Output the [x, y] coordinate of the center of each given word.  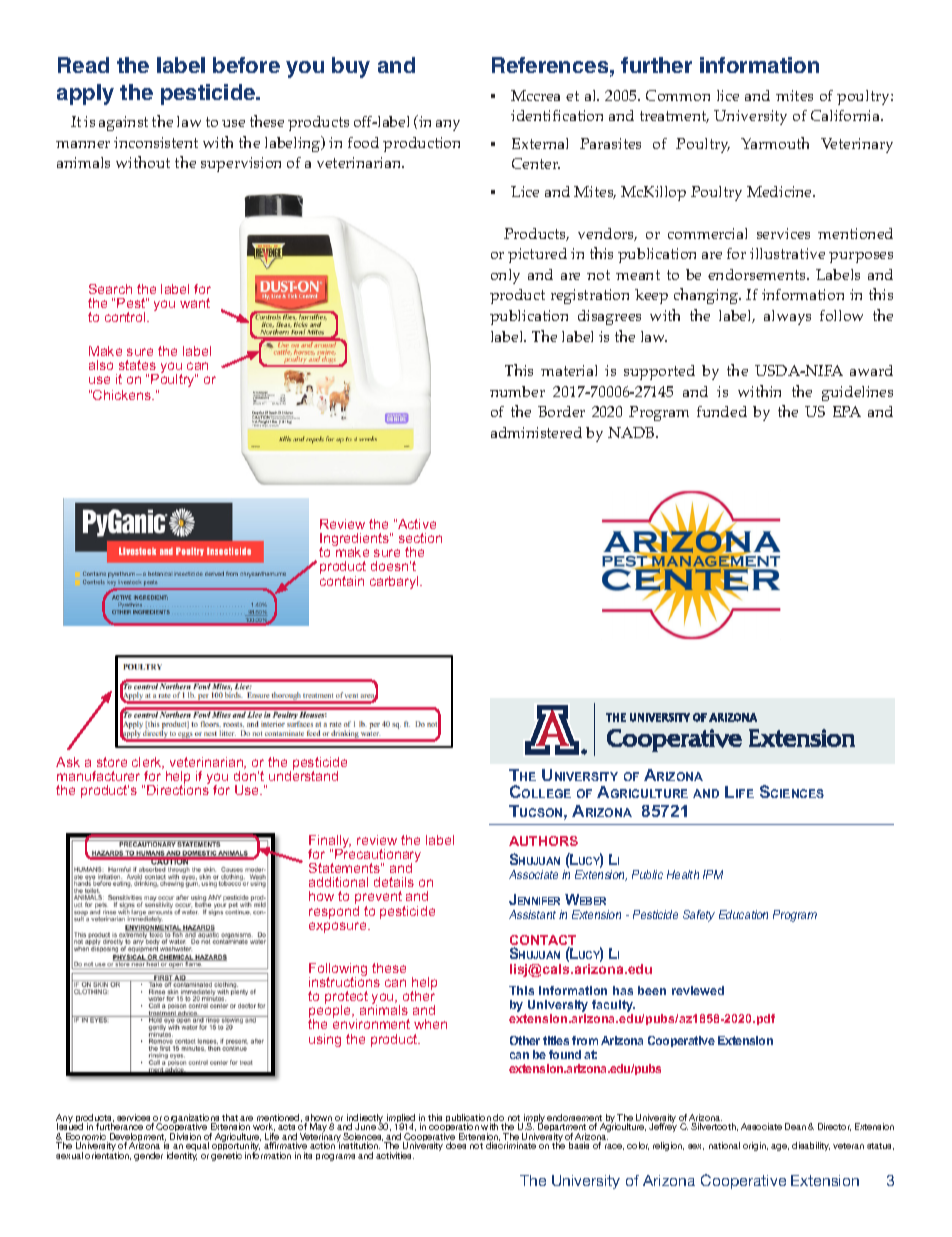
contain [342, 579]
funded [722, 411]
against [123, 123]
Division [185, 1136]
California [847, 115]
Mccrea [535, 95]
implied [400, 1120]
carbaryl [395, 582]
